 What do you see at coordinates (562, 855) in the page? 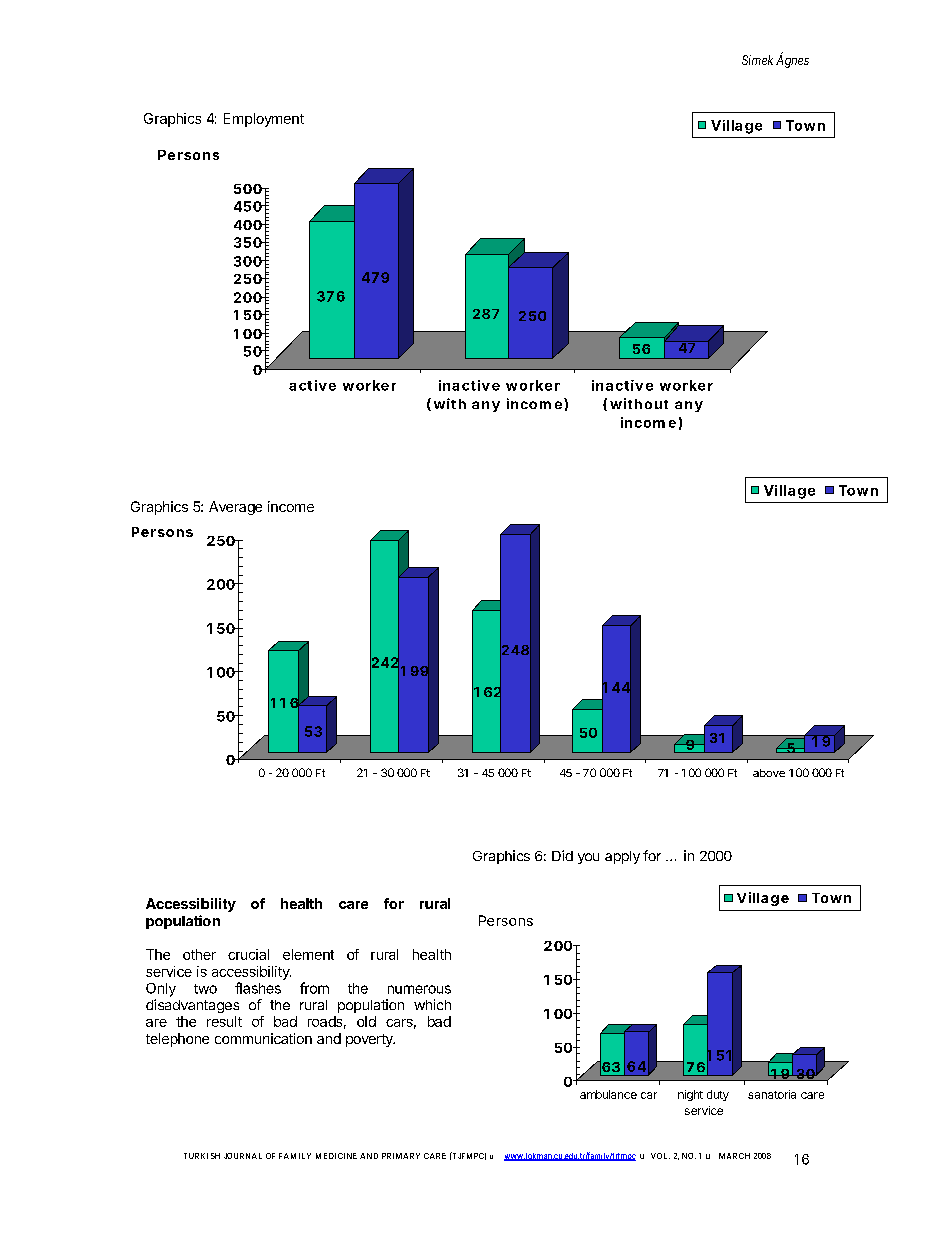
I see `Did` at bounding box center [562, 855].
